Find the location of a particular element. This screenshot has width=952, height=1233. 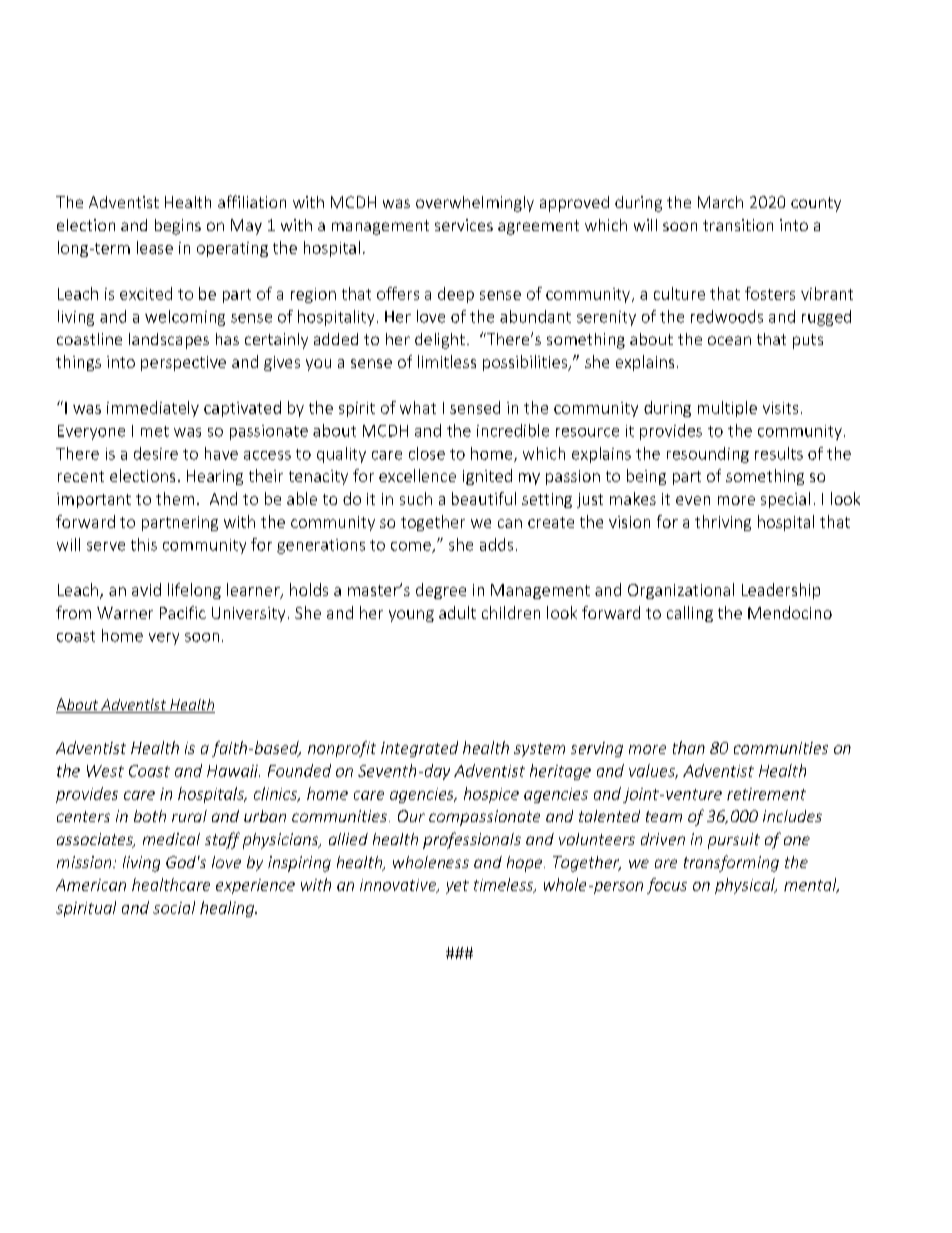

this is located at coordinates (144, 544).
